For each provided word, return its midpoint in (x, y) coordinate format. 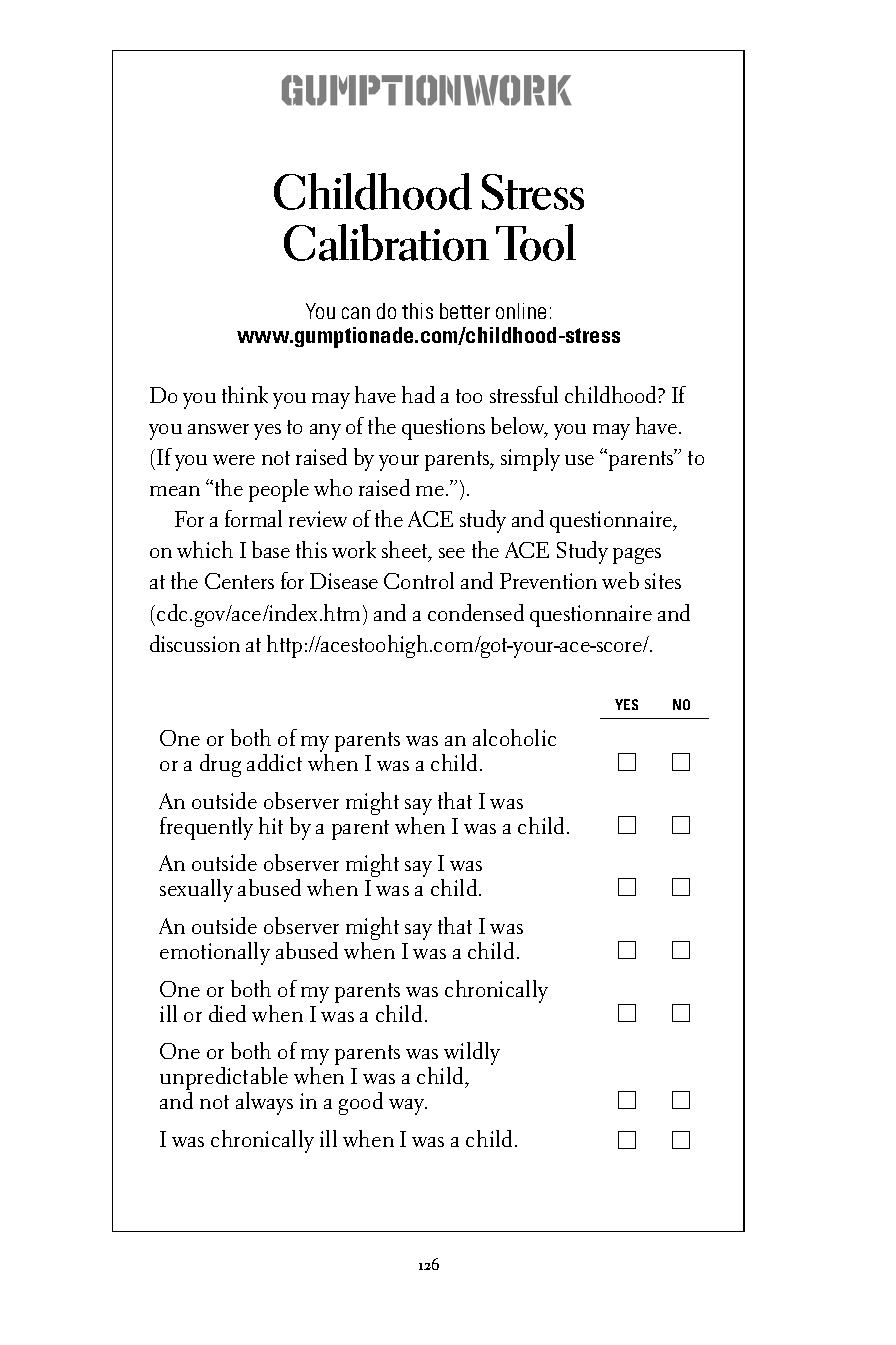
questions (443, 429)
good (361, 1103)
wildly (472, 1055)
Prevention (548, 581)
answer (218, 429)
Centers (239, 581)
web (620, 580)
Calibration (386, 242)
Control (419, 580)
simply (530, 459)
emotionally (215, 953)
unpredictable (224, 1080)
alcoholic (514, 737)
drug (220, 765)
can (356, 313)
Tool (536, 242)
